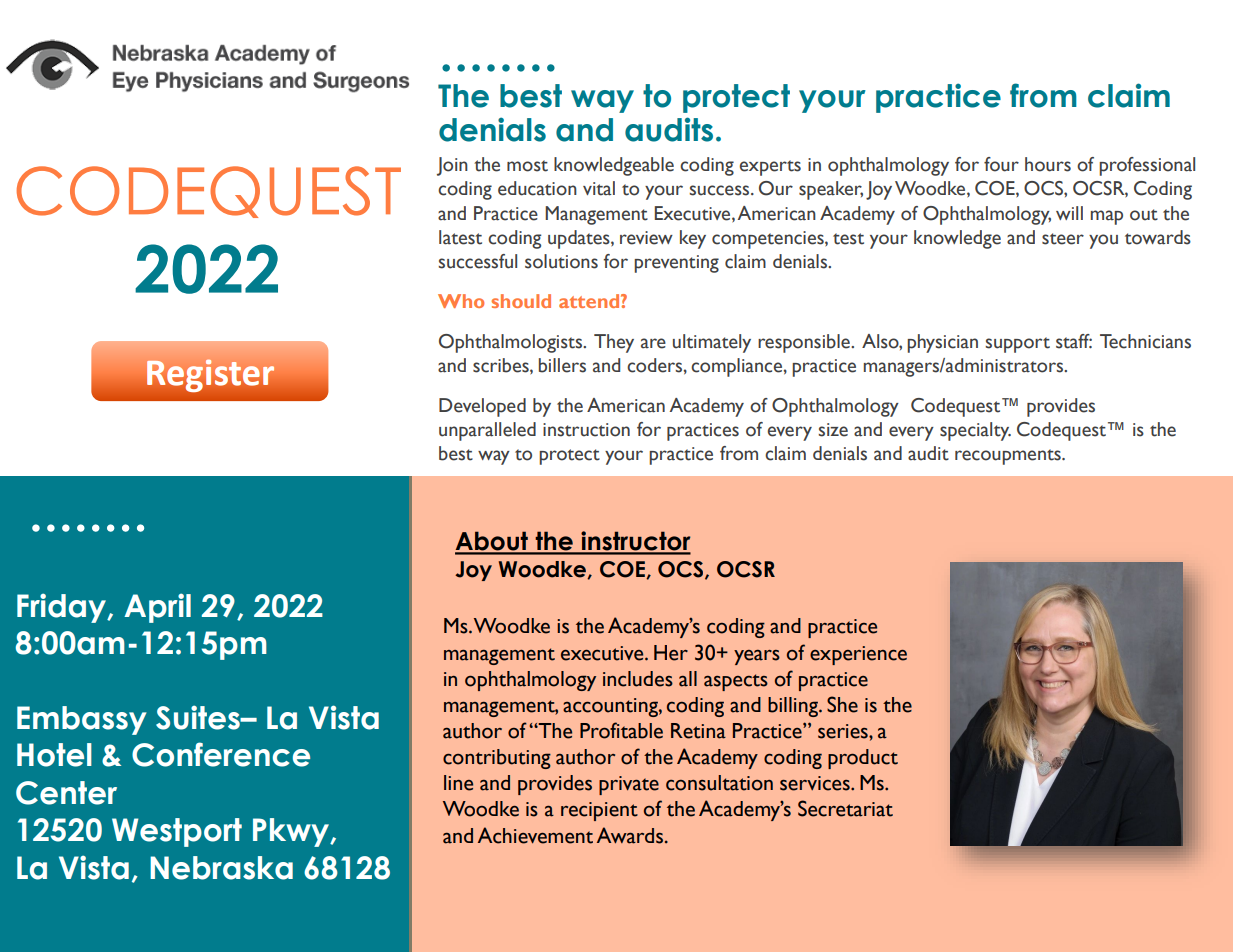  Describe the element at coordinates (638, 679) in the screenshot. I see `includes` at that location.
